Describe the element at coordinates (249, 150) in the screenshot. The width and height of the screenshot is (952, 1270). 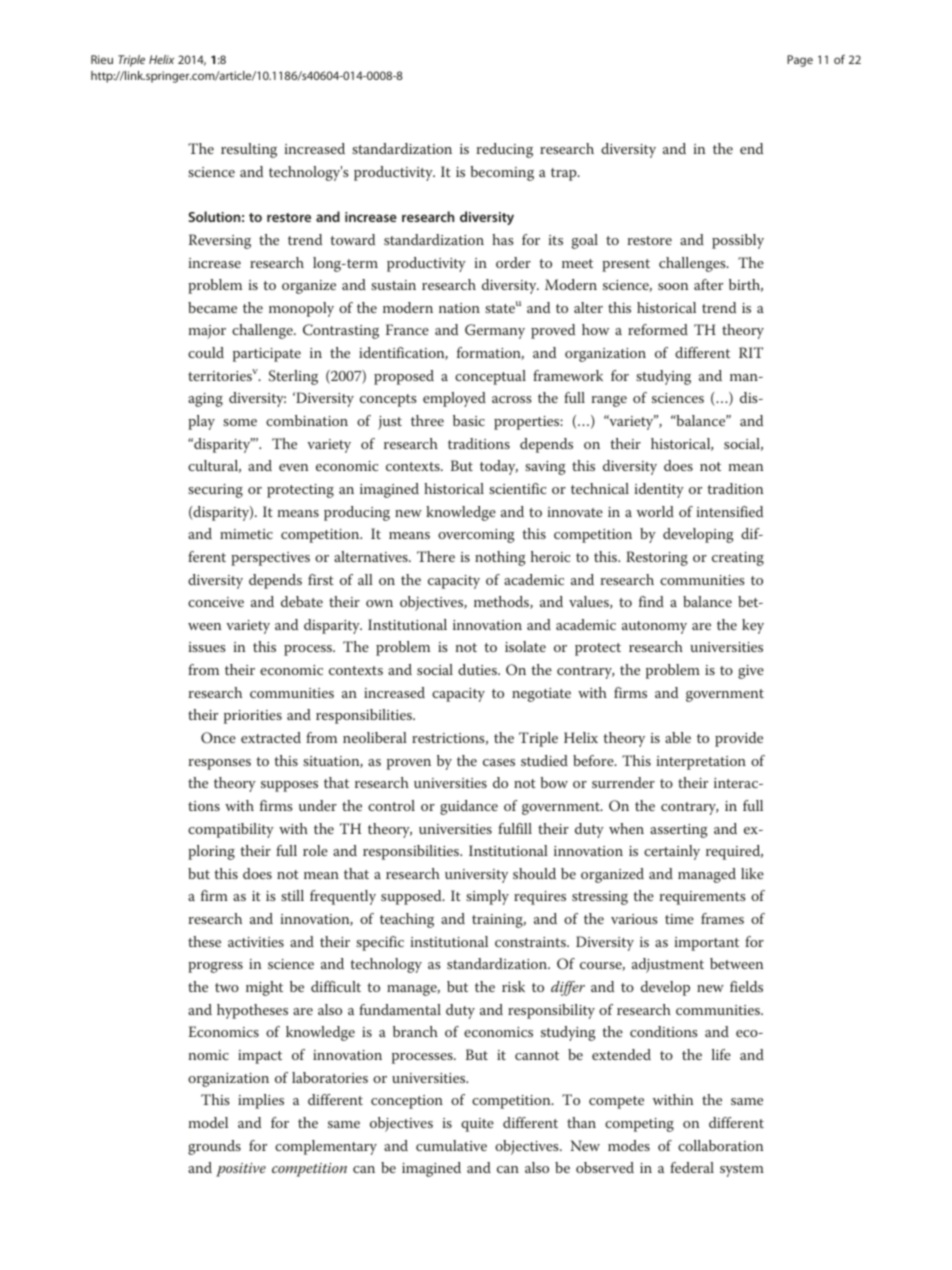
I see `resulting` at that location.
